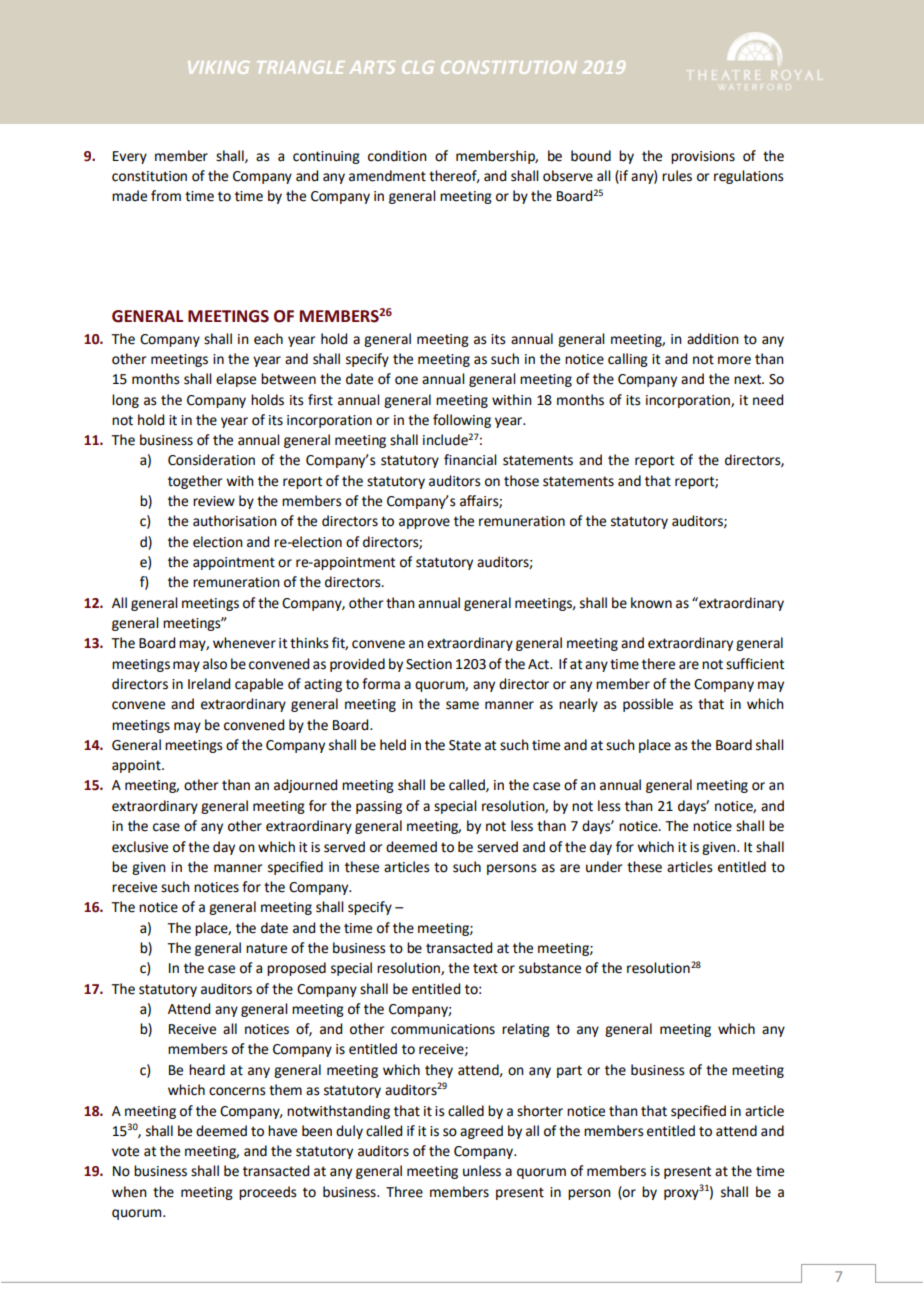 The width and height of the document is (924, 1308). I want to click on VIKING, so click(218, 67).
